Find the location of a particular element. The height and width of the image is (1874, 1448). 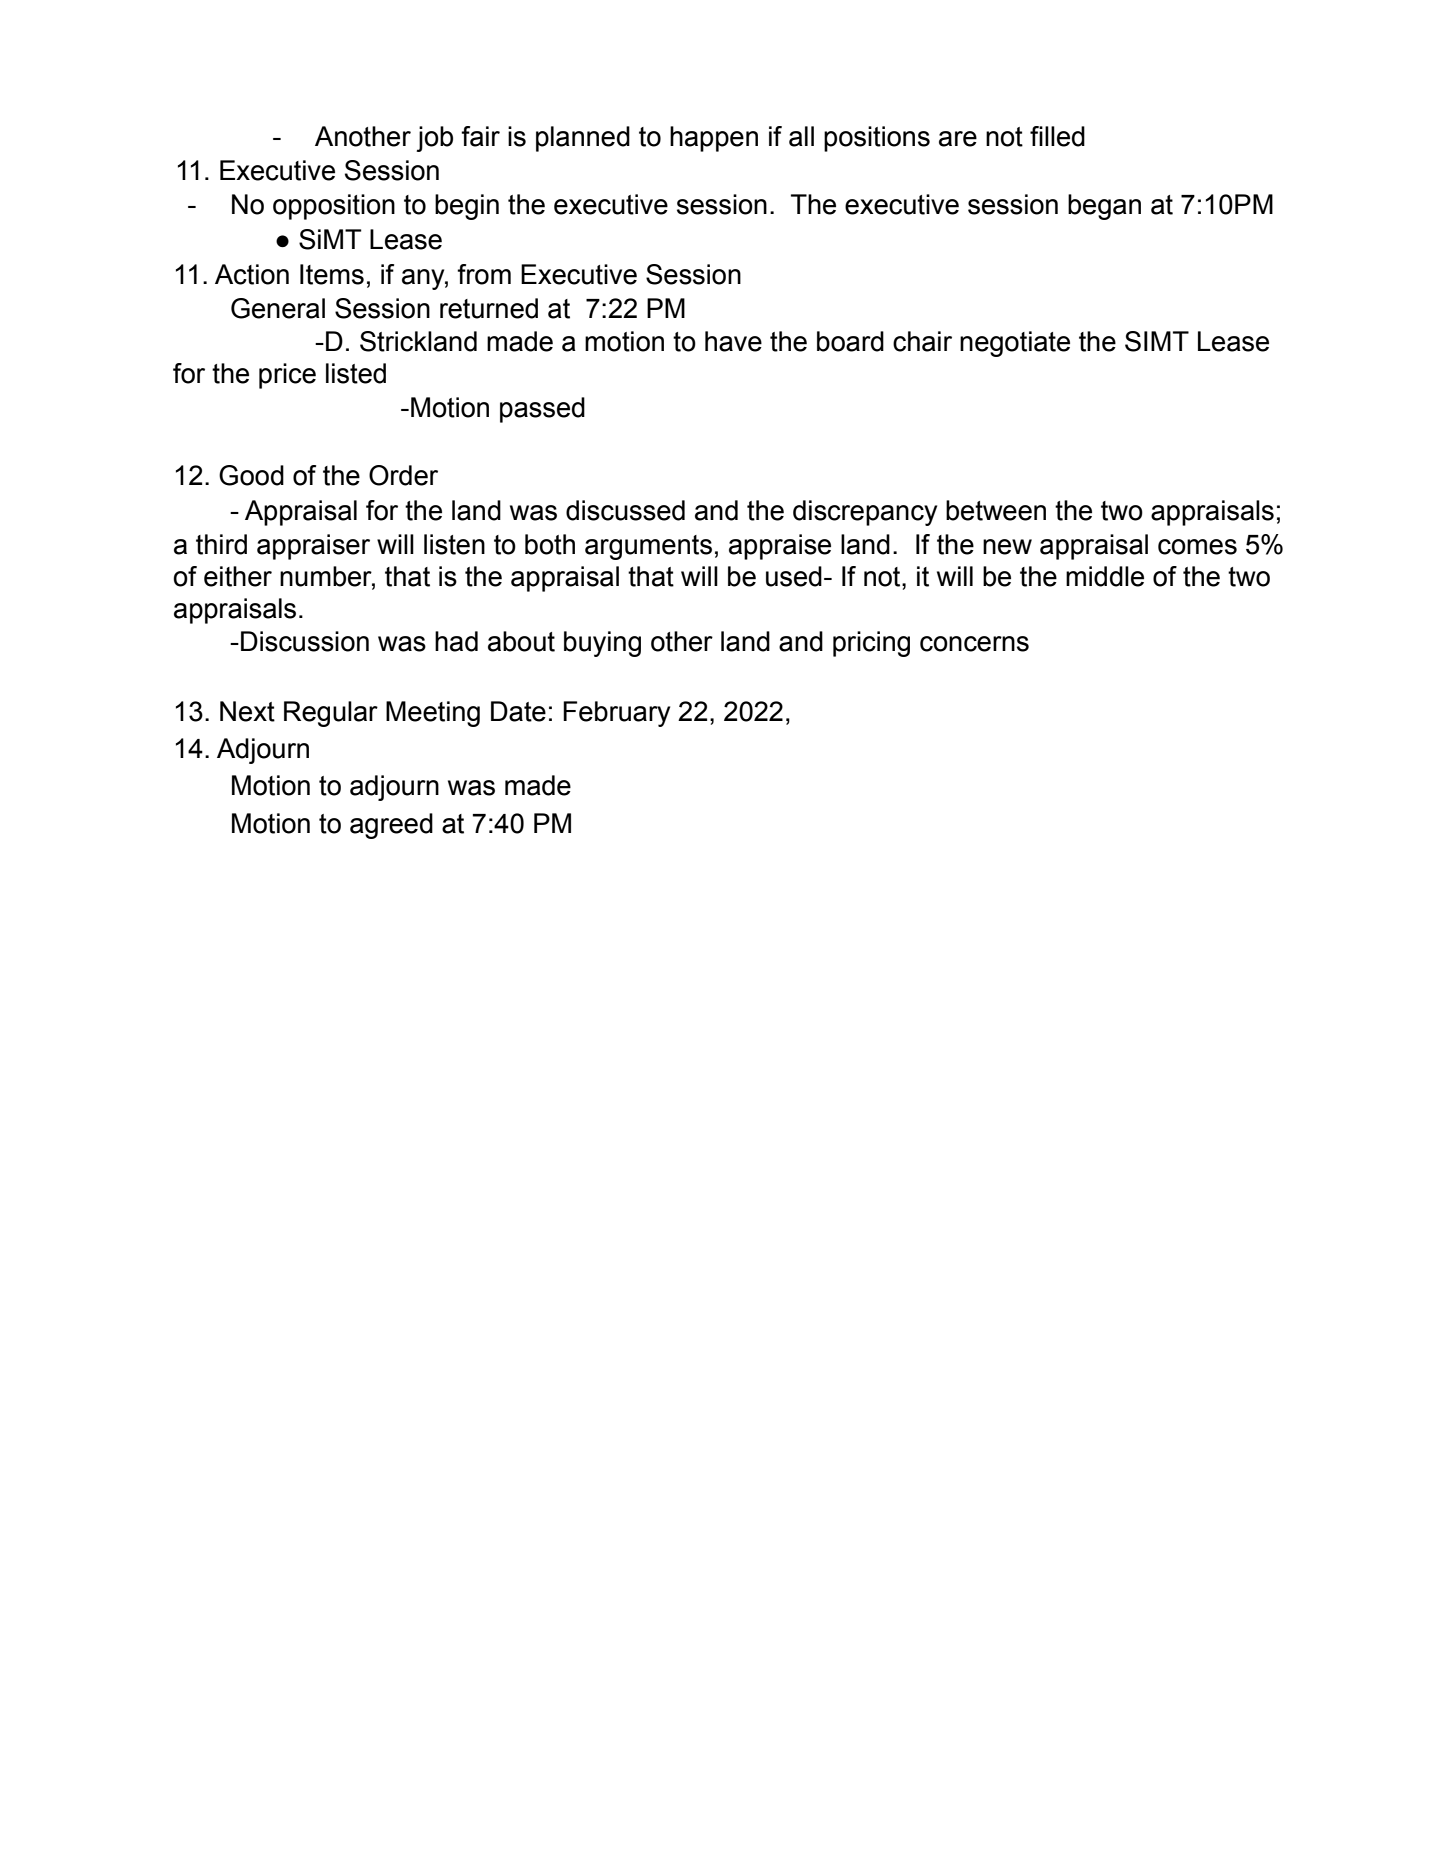

have is located at coordinates (733, 341).
